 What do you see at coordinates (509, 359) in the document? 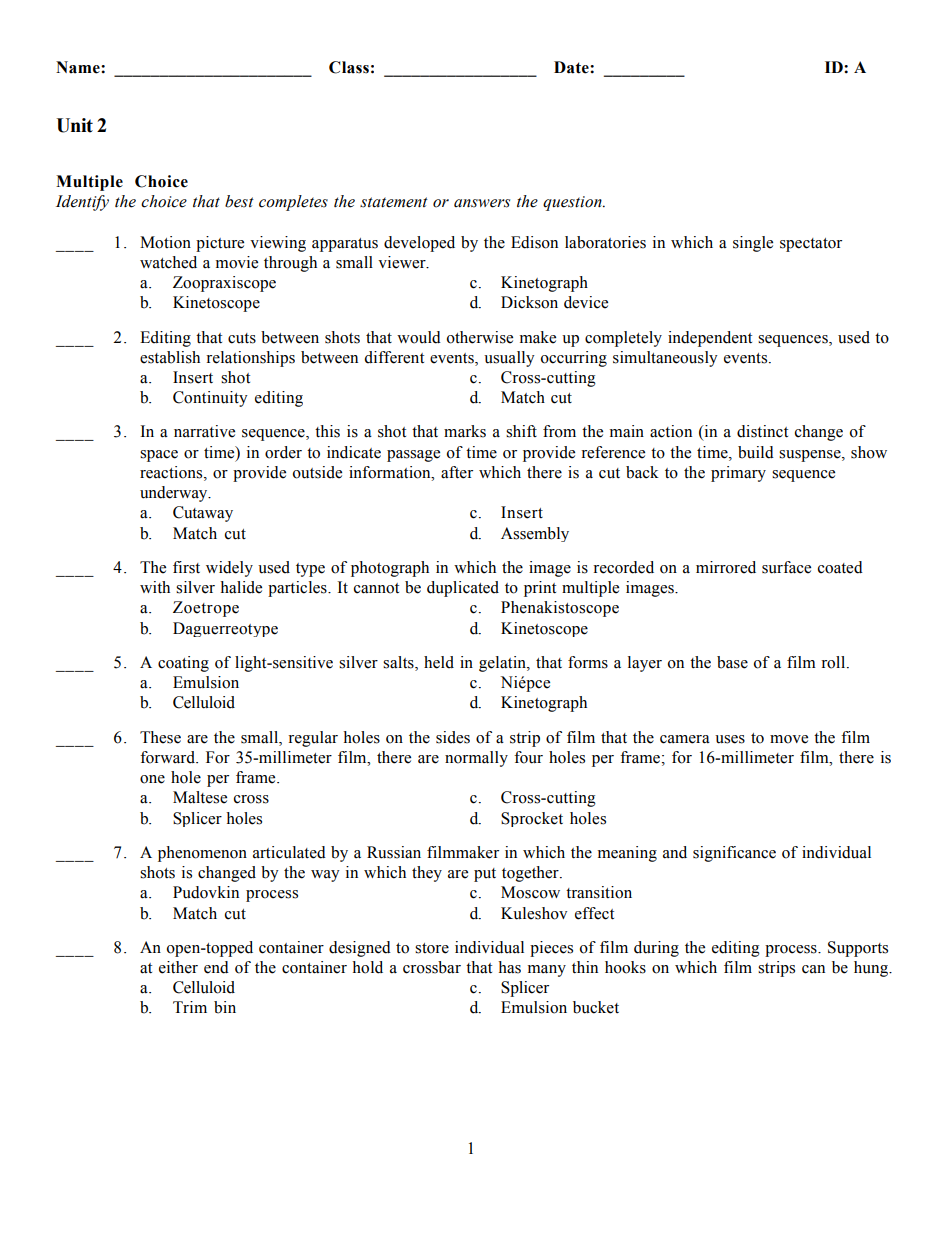
I see `usually` at bounding box center [509, 359].
